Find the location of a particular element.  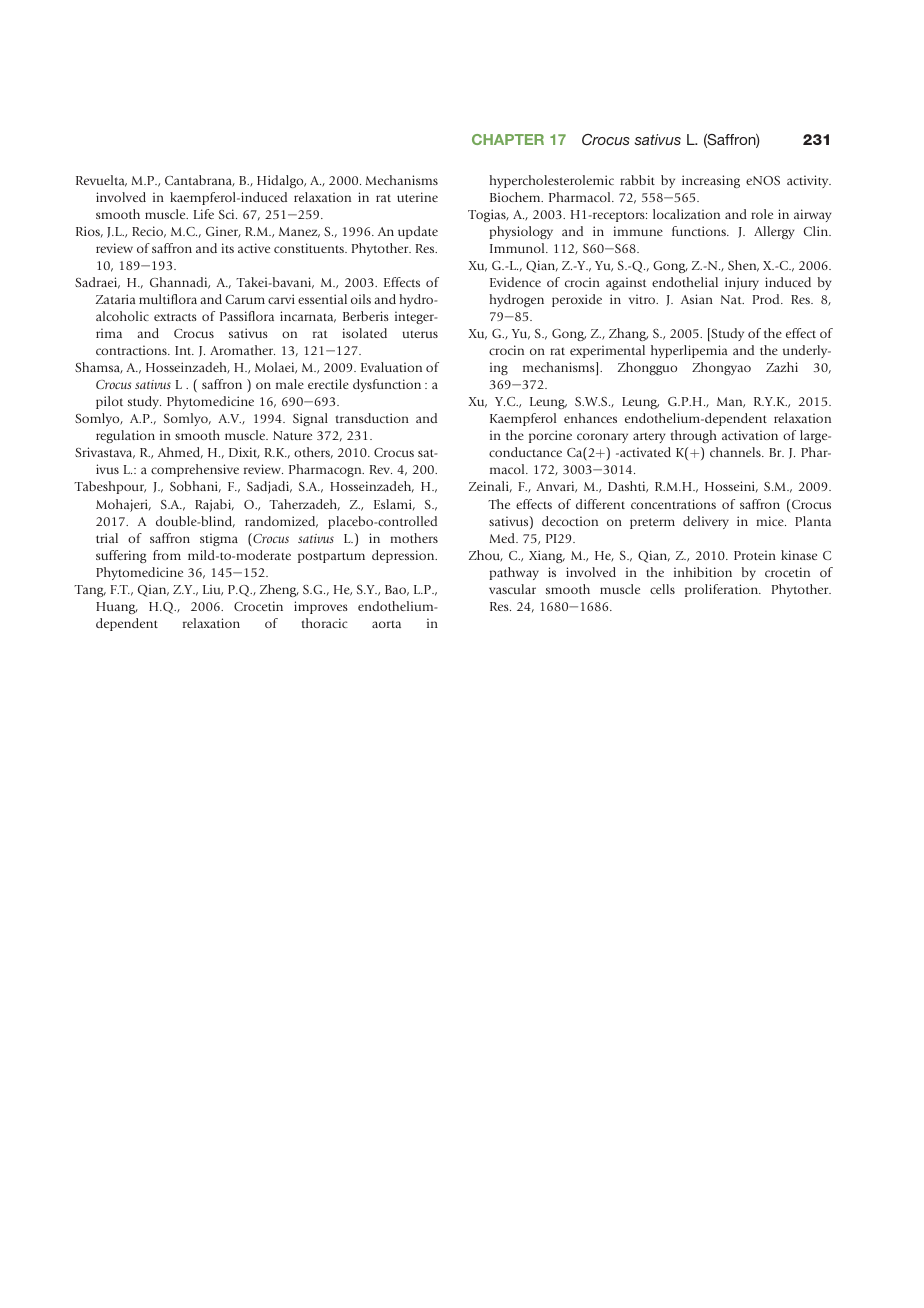

Evidence is located at coordinates (515, 282).
